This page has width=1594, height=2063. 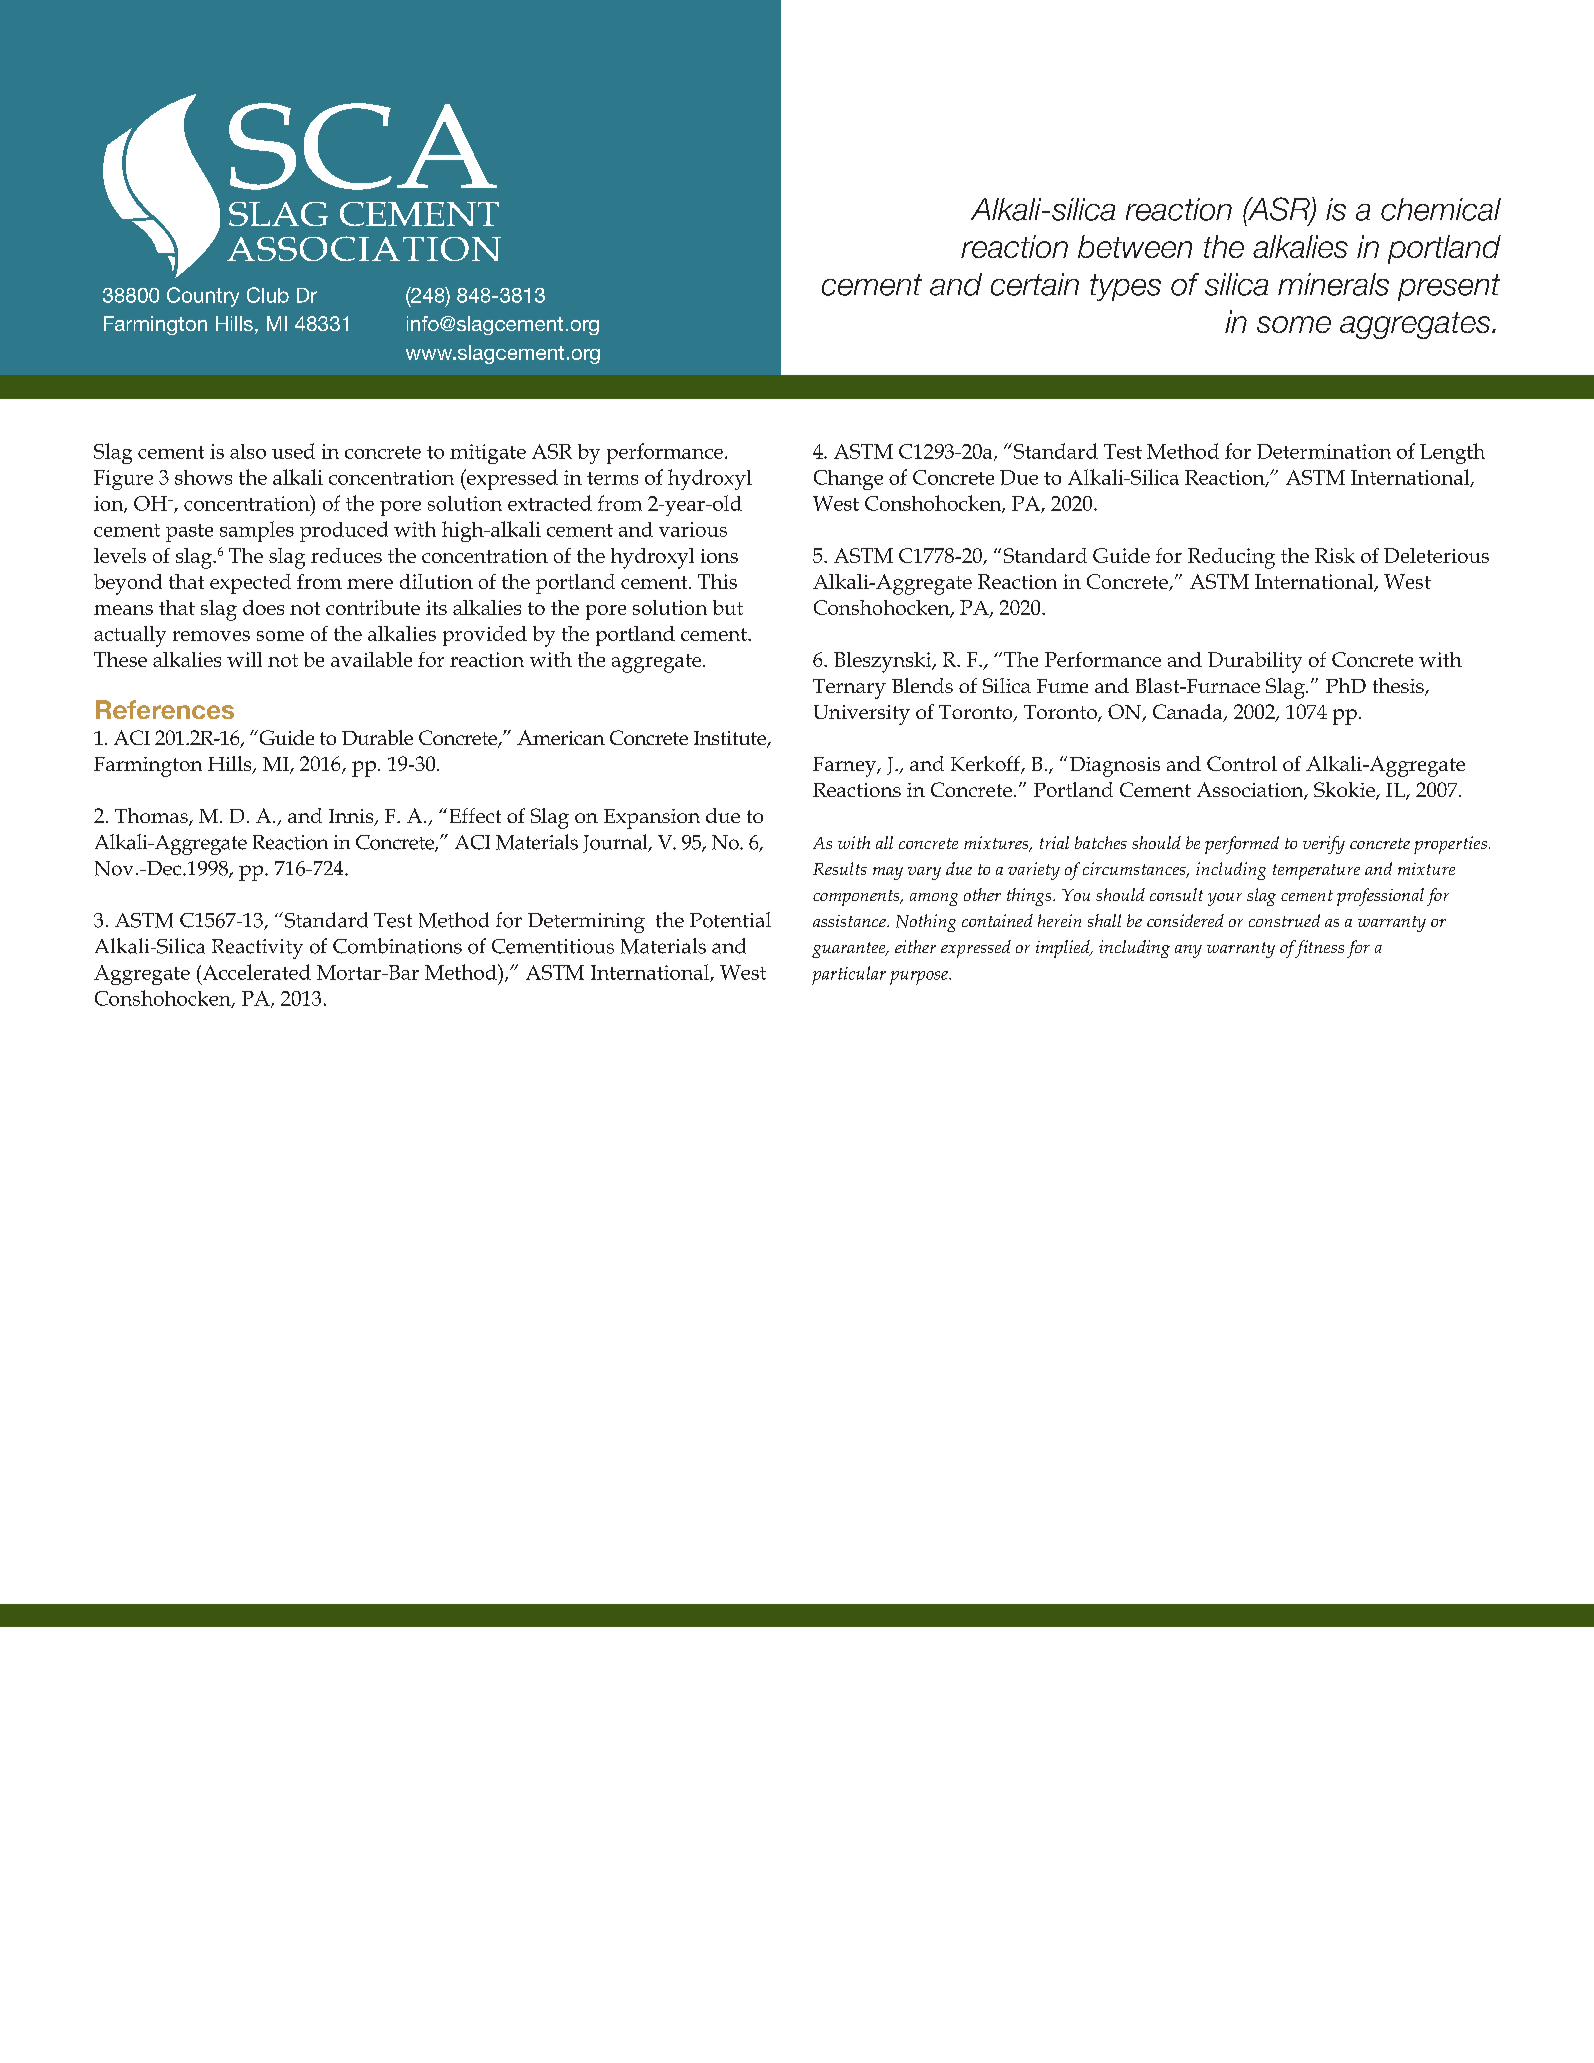 What do you see at coordinates (1135, 246) in the page?
I see `between` at bounding box center [1135, 246].
